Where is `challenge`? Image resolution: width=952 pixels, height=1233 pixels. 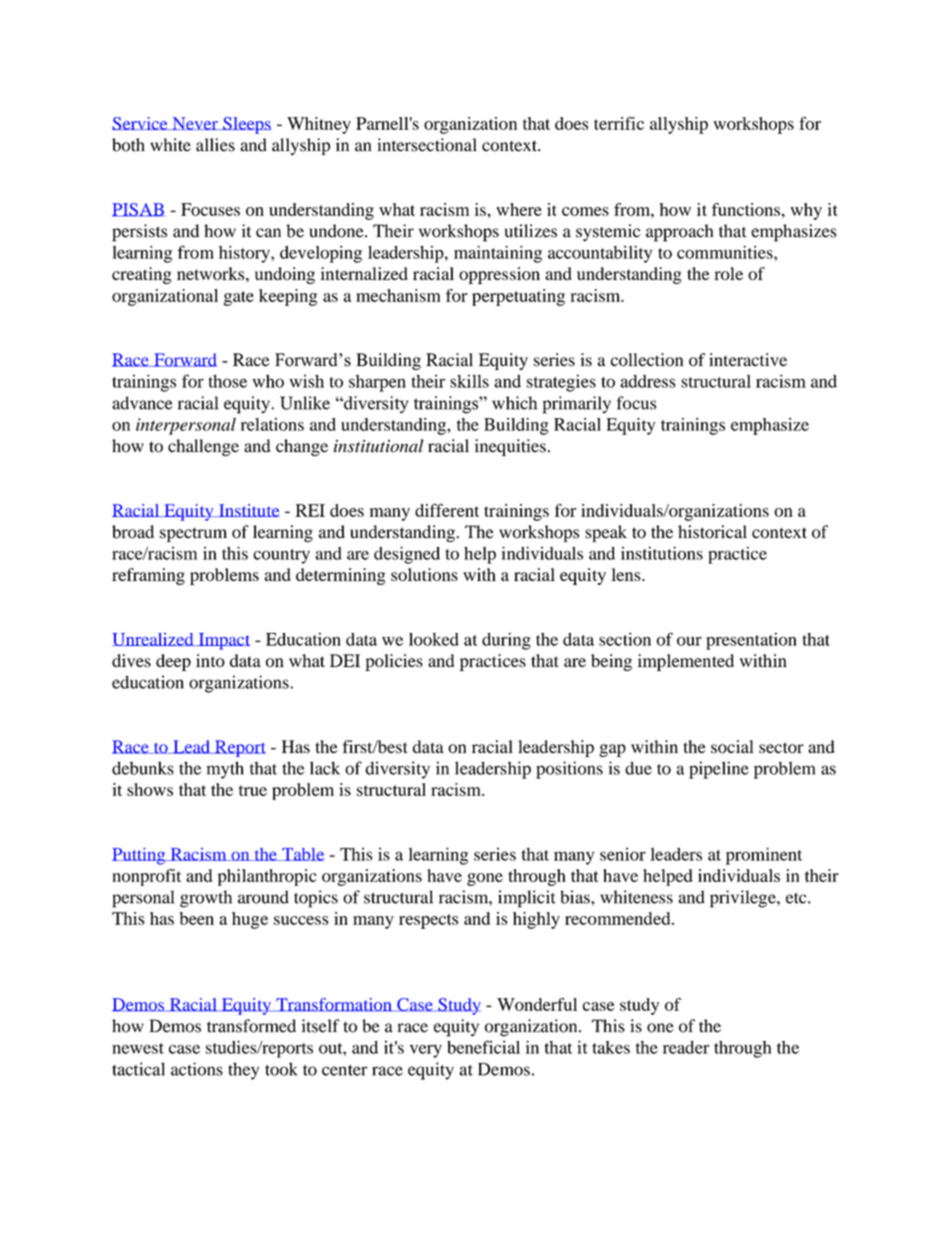 challenge is located at coordinates (203, 447).
